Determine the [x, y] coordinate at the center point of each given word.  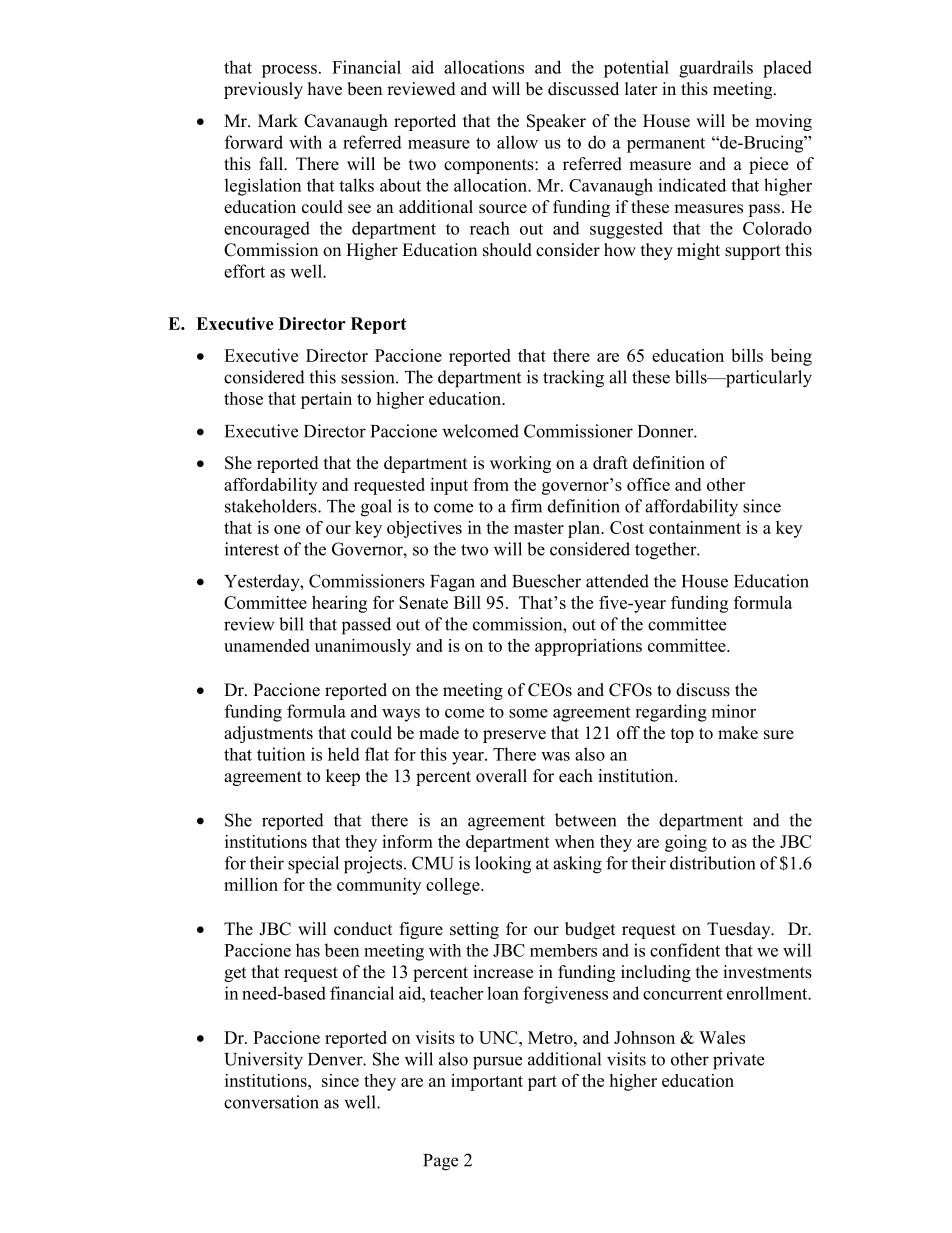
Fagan [452, 583]
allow [517, 142]
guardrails [716, 69]
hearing [339, 604]
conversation [271, 1102]
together [667, 551]
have [325, 89]
